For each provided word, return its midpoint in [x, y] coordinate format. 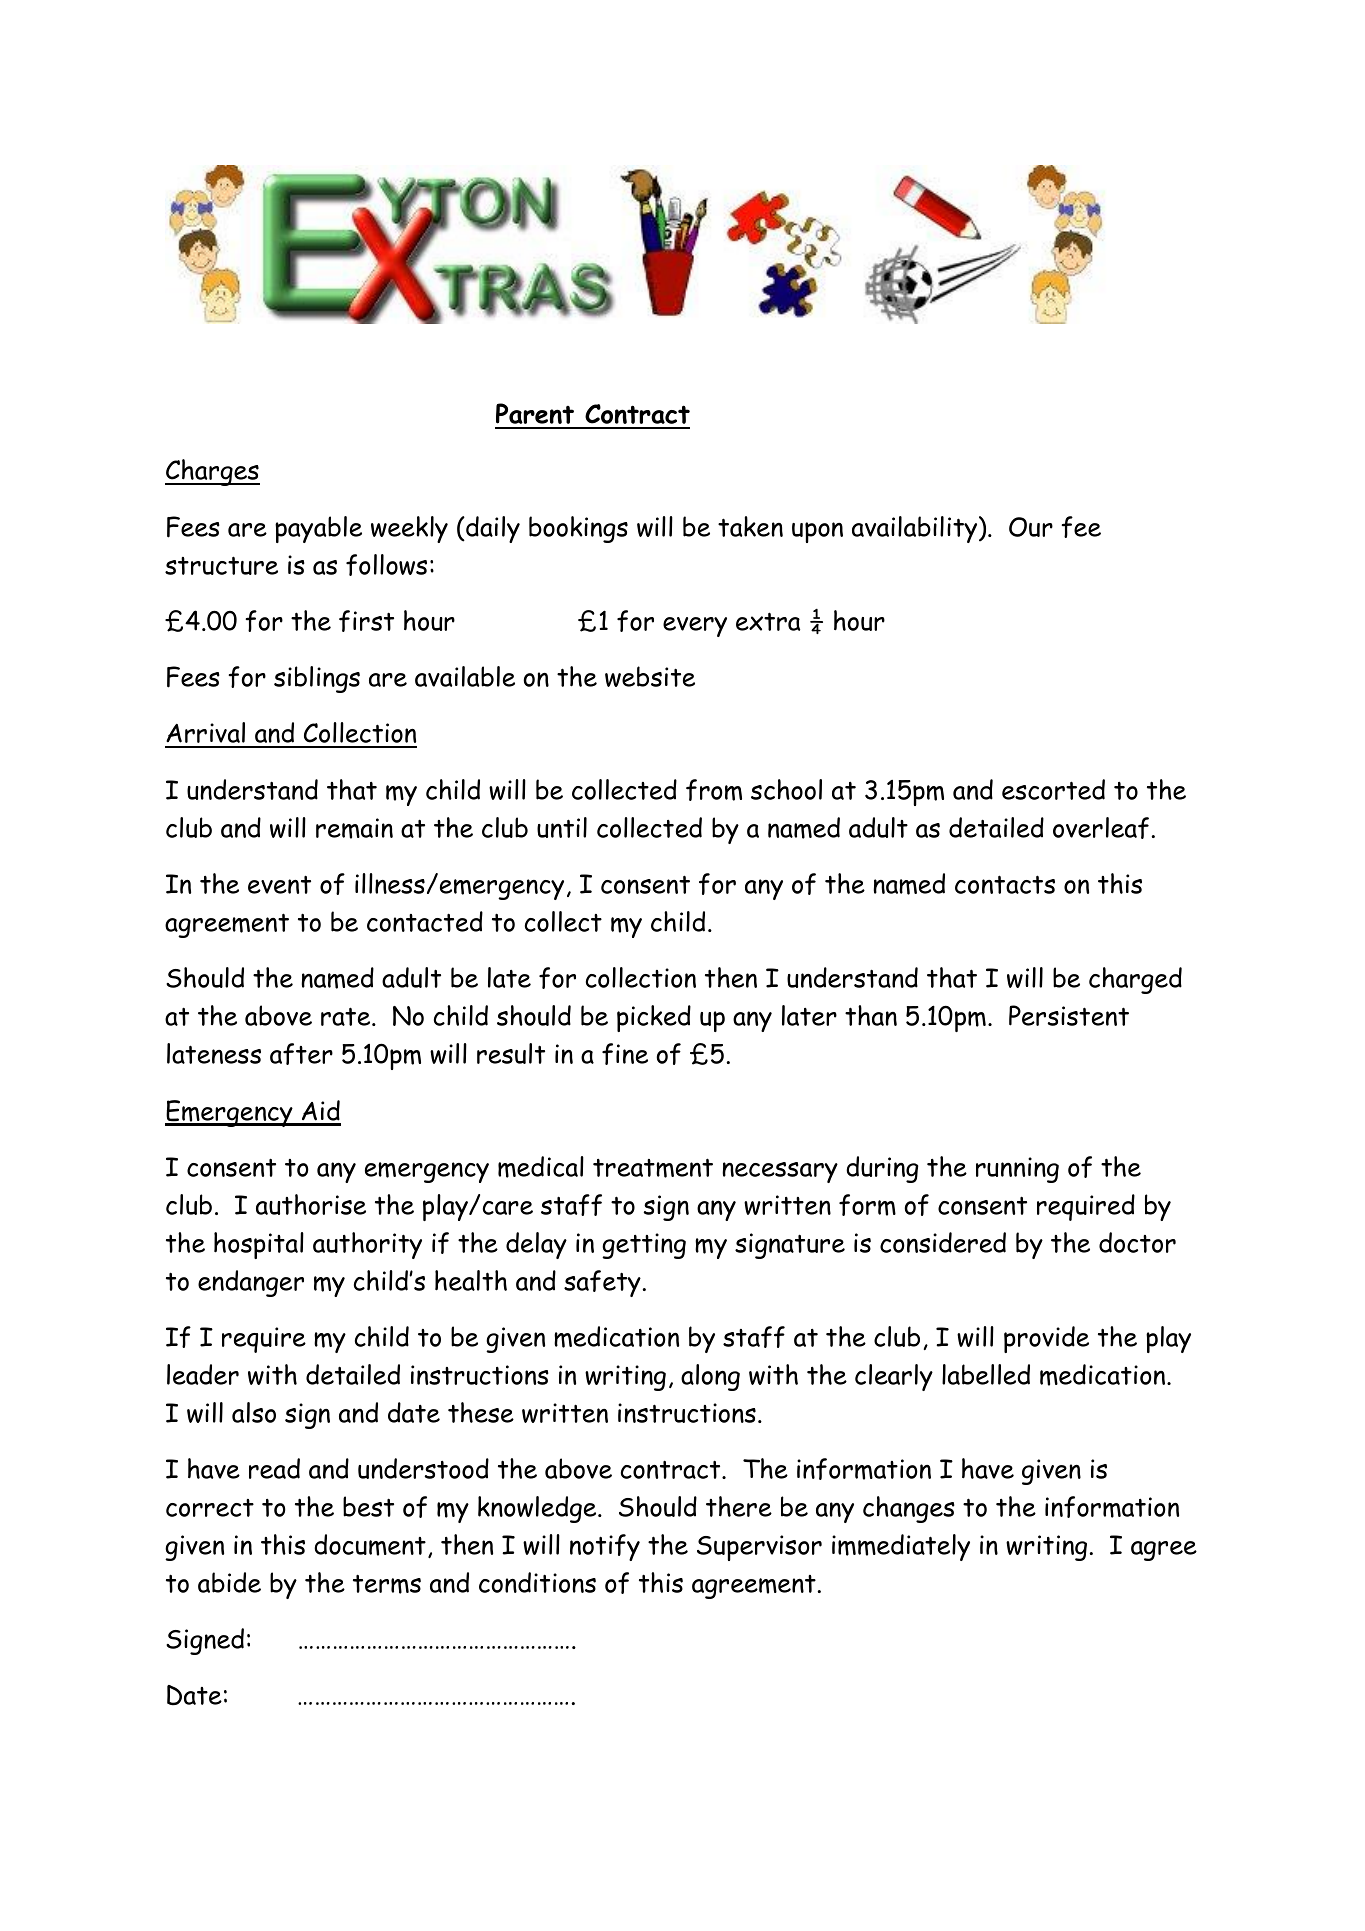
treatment [653, 1168]
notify [605, 1547]
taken [750, 526]
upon [817, 532]
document [370, 1545]
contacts [1005, 884]
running [1017, 1170]
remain [354, 828]
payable [318, 529]
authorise [311, 1204]
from [714, 790]
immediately [901, 1547]
